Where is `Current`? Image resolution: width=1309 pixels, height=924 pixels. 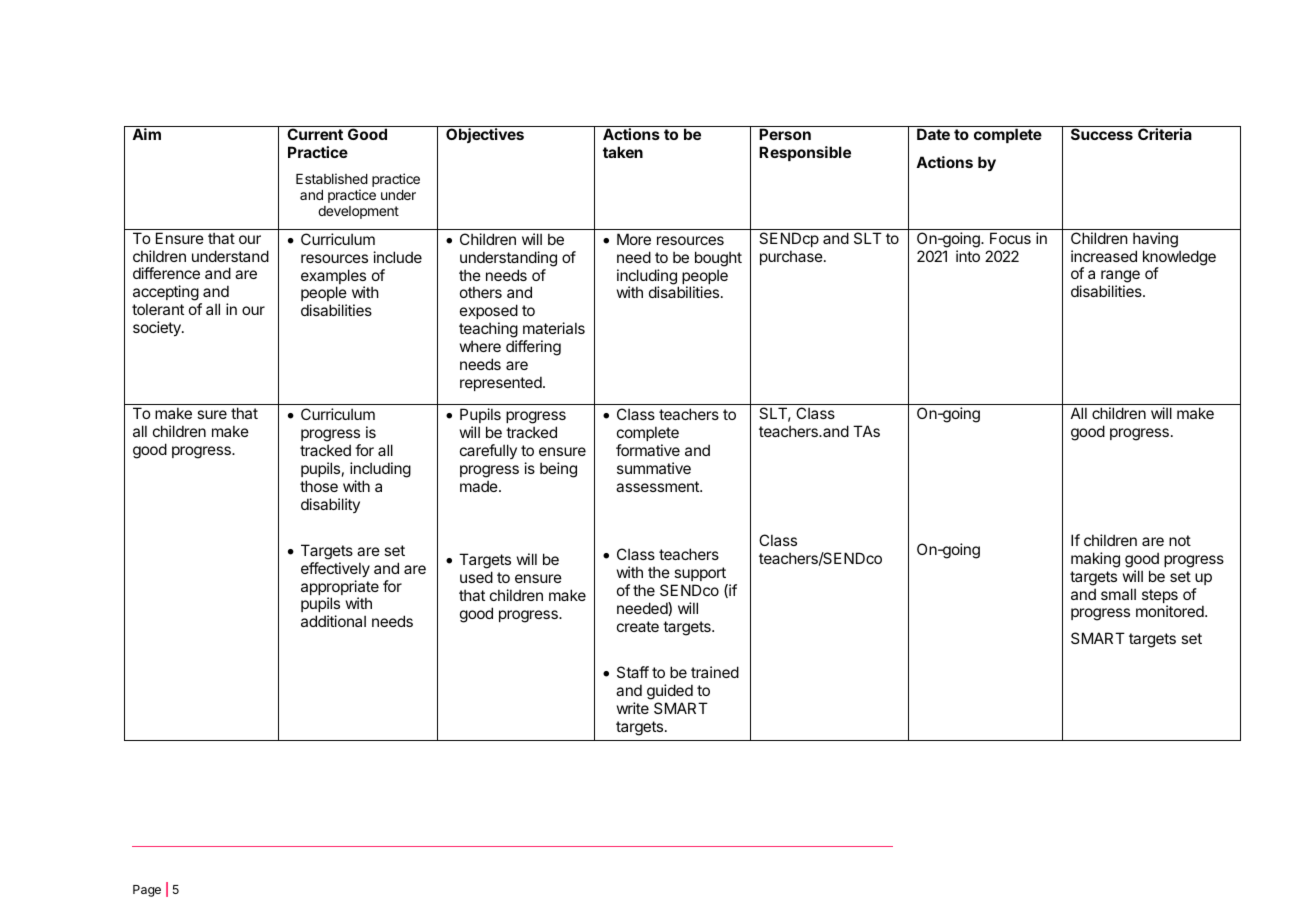 Current is located at coordinates (315, 134).
